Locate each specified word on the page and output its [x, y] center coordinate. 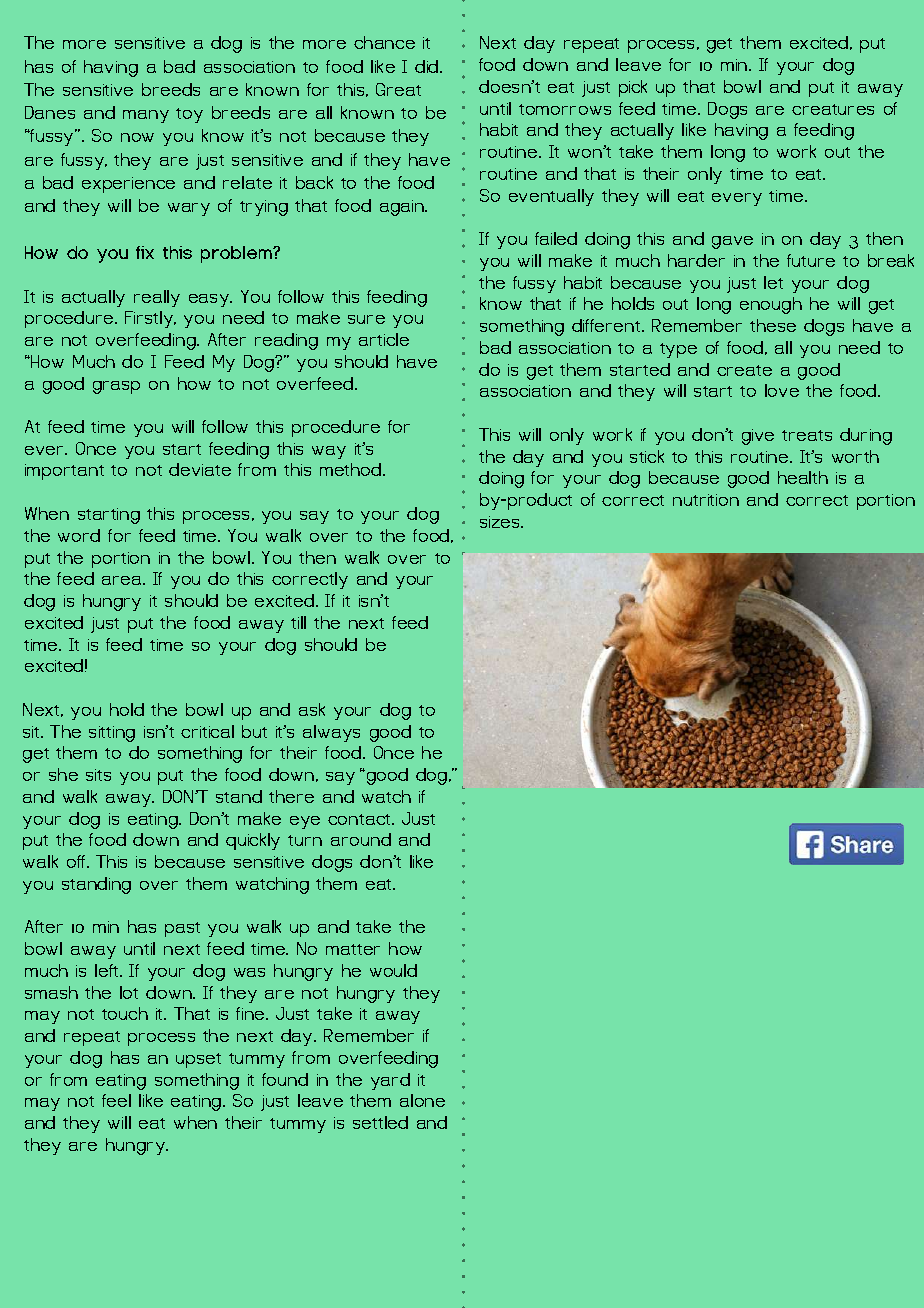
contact [361, 819]
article [384, 339]
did [428, 66]
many [146, 116]
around [361, 839]
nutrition [706, 500]
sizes [501, 522]
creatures [833, 109]
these [773, 325]
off [77, 861]
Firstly [150, 319]
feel [116, 1100]
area [123, 580]
